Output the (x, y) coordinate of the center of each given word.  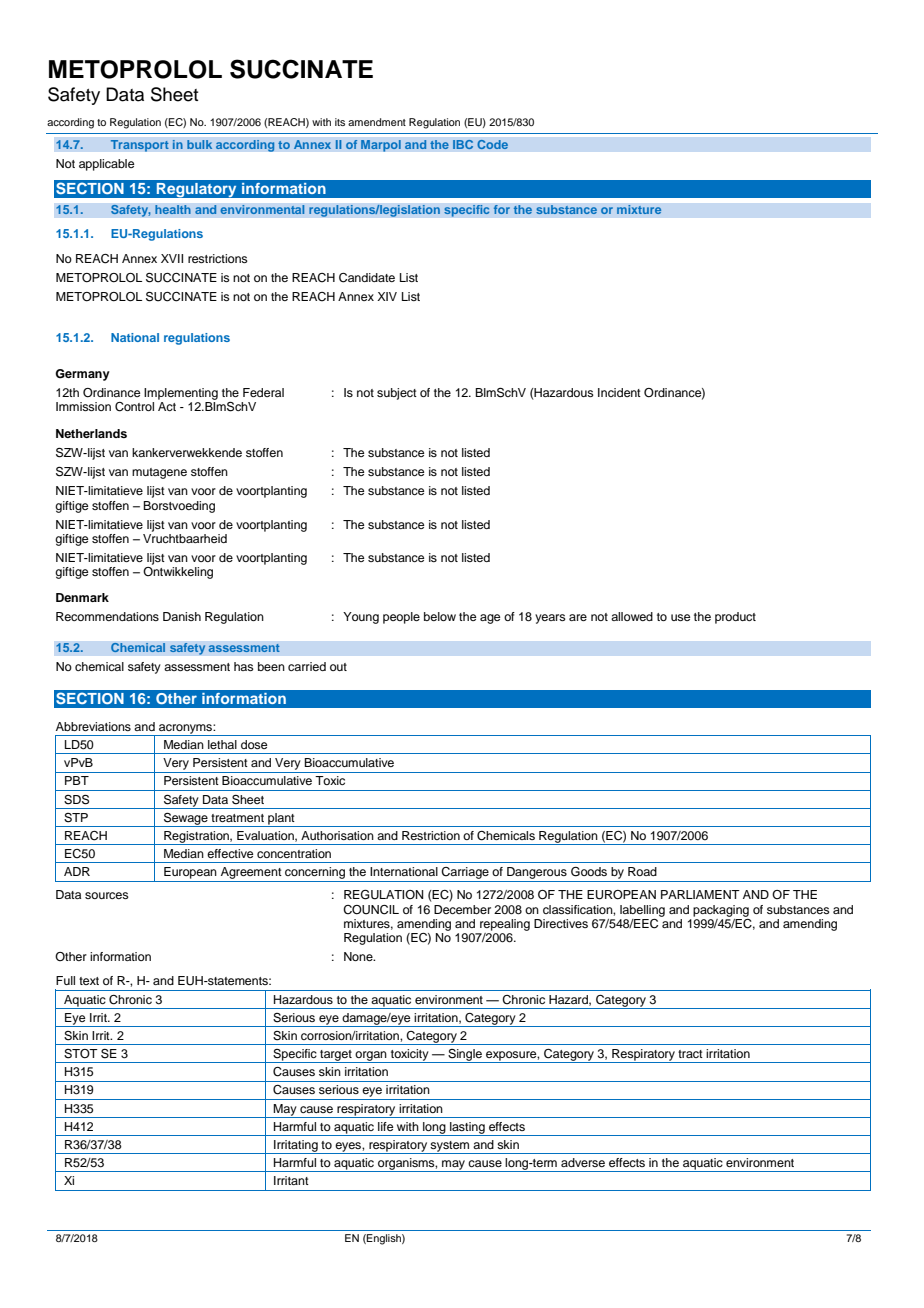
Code (492, 144)
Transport (139, 146)
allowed (632, 616)
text (89, 981)
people (401, 618)
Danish (182, 616)
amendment (377, 122)
